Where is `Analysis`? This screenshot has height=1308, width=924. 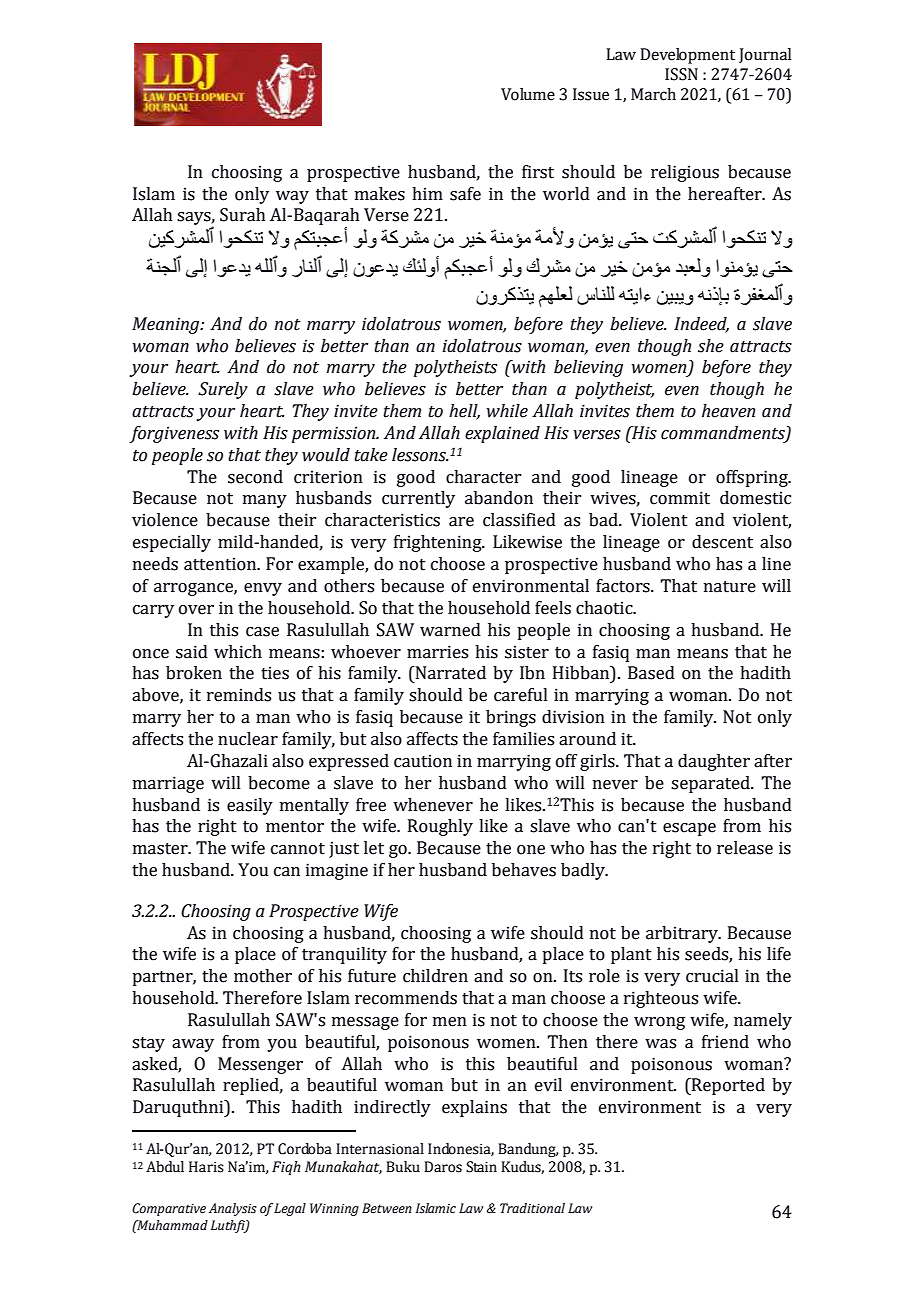 Analysis is located at coordinates (233, 1209).
